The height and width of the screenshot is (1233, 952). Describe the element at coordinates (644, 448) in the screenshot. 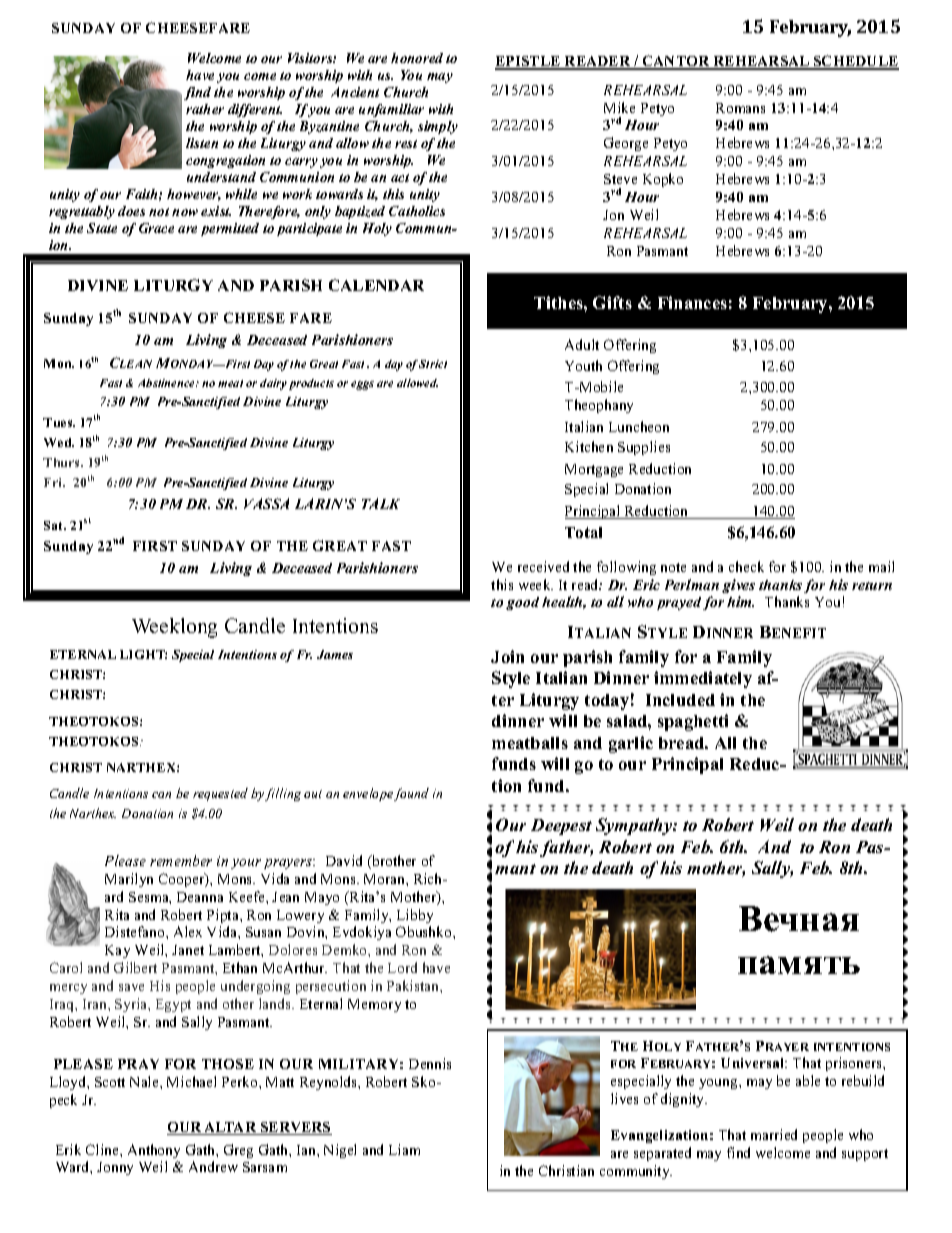

I see `Supplies` at that location.
